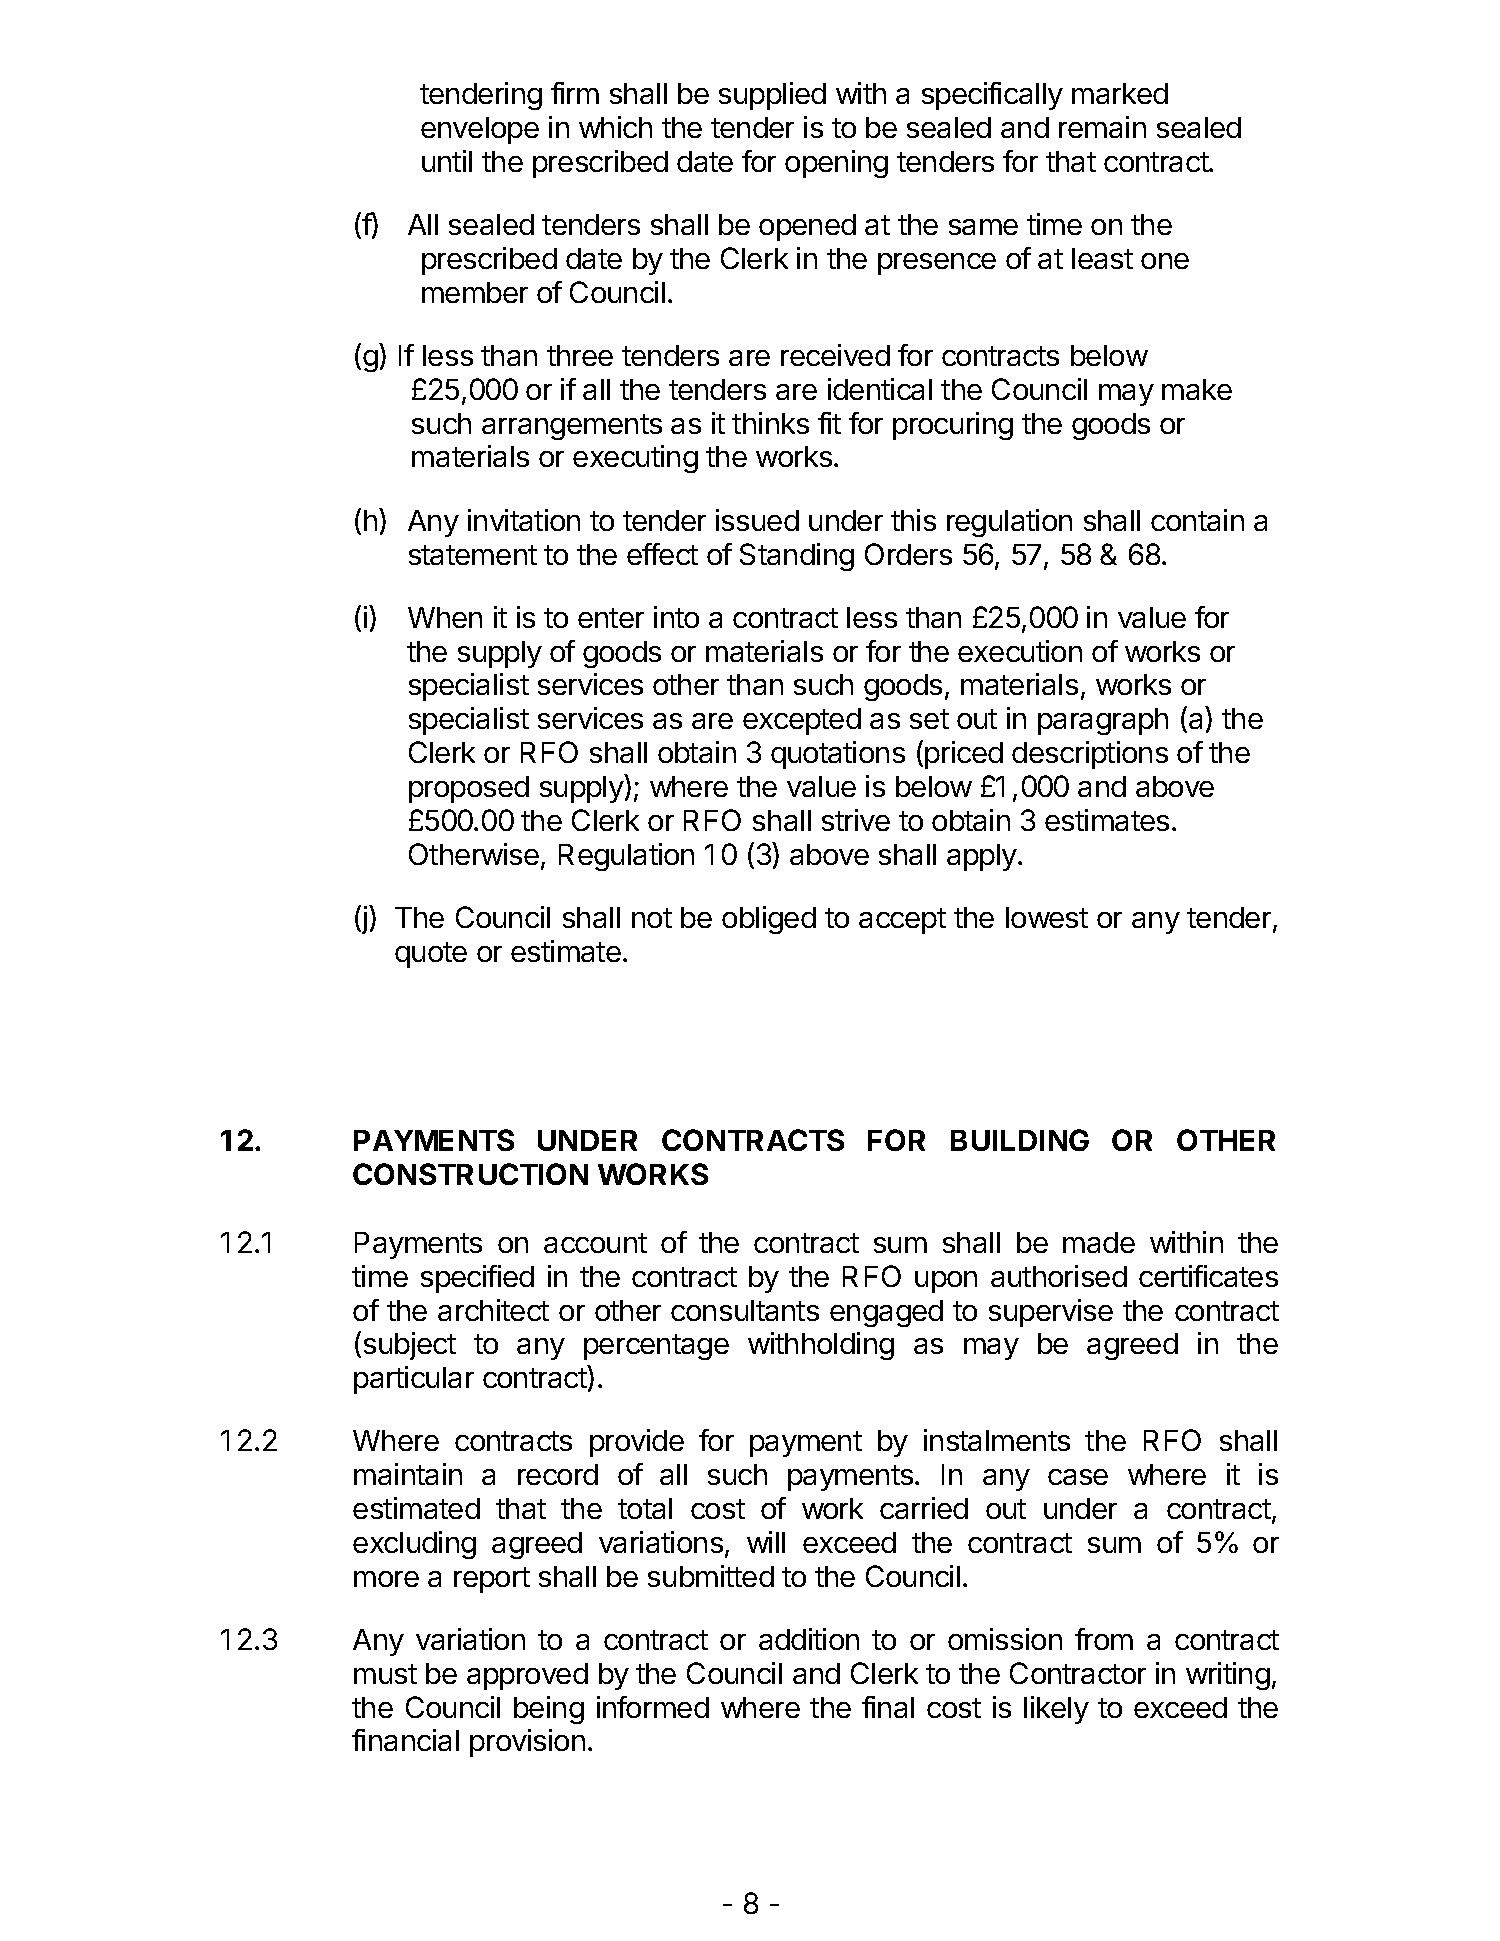 The width and height of the page is (1500, 1941). I want to click on quote, so click(431, 955).
